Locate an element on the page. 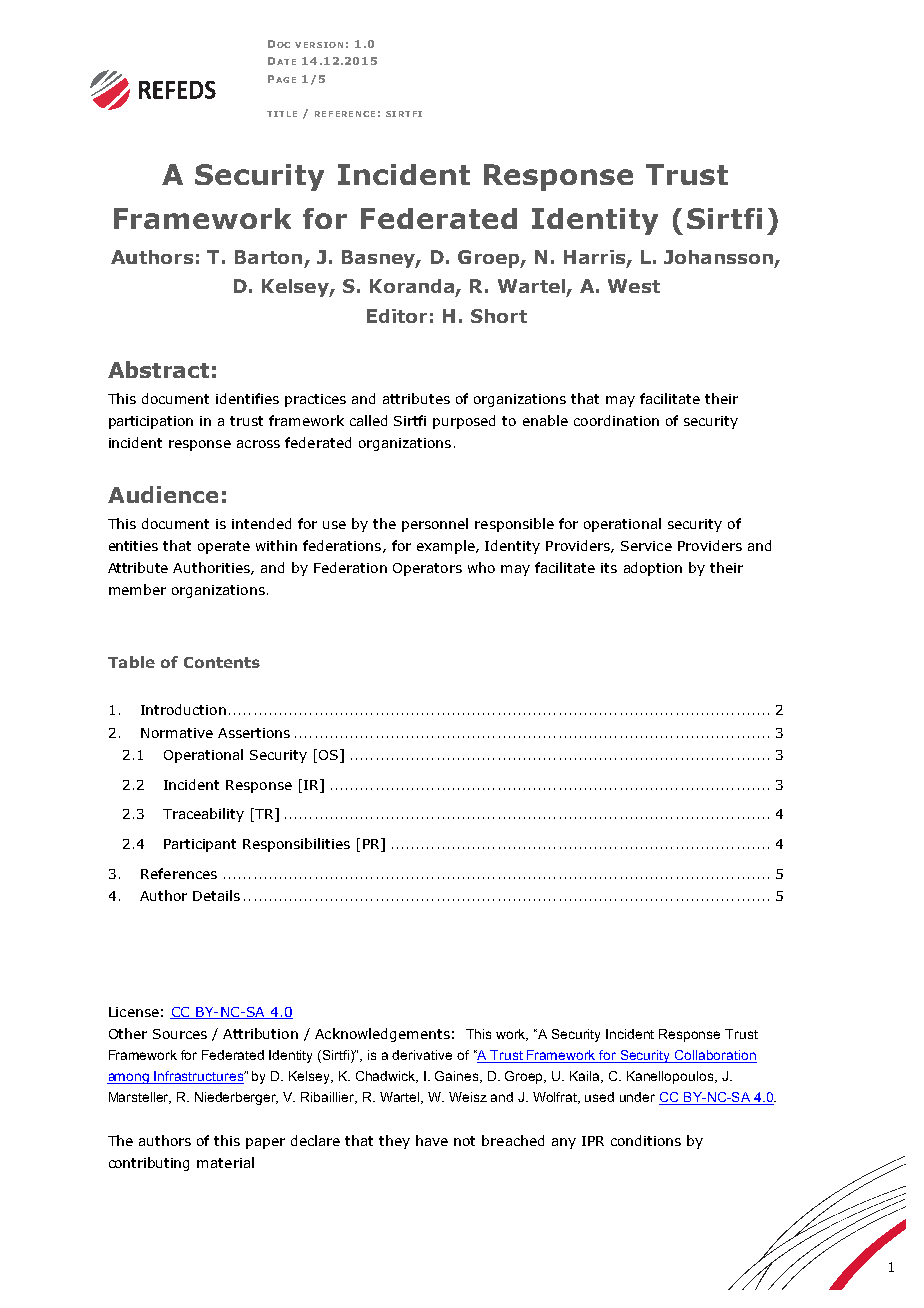  Participant is located at coordinates (200, 845).
